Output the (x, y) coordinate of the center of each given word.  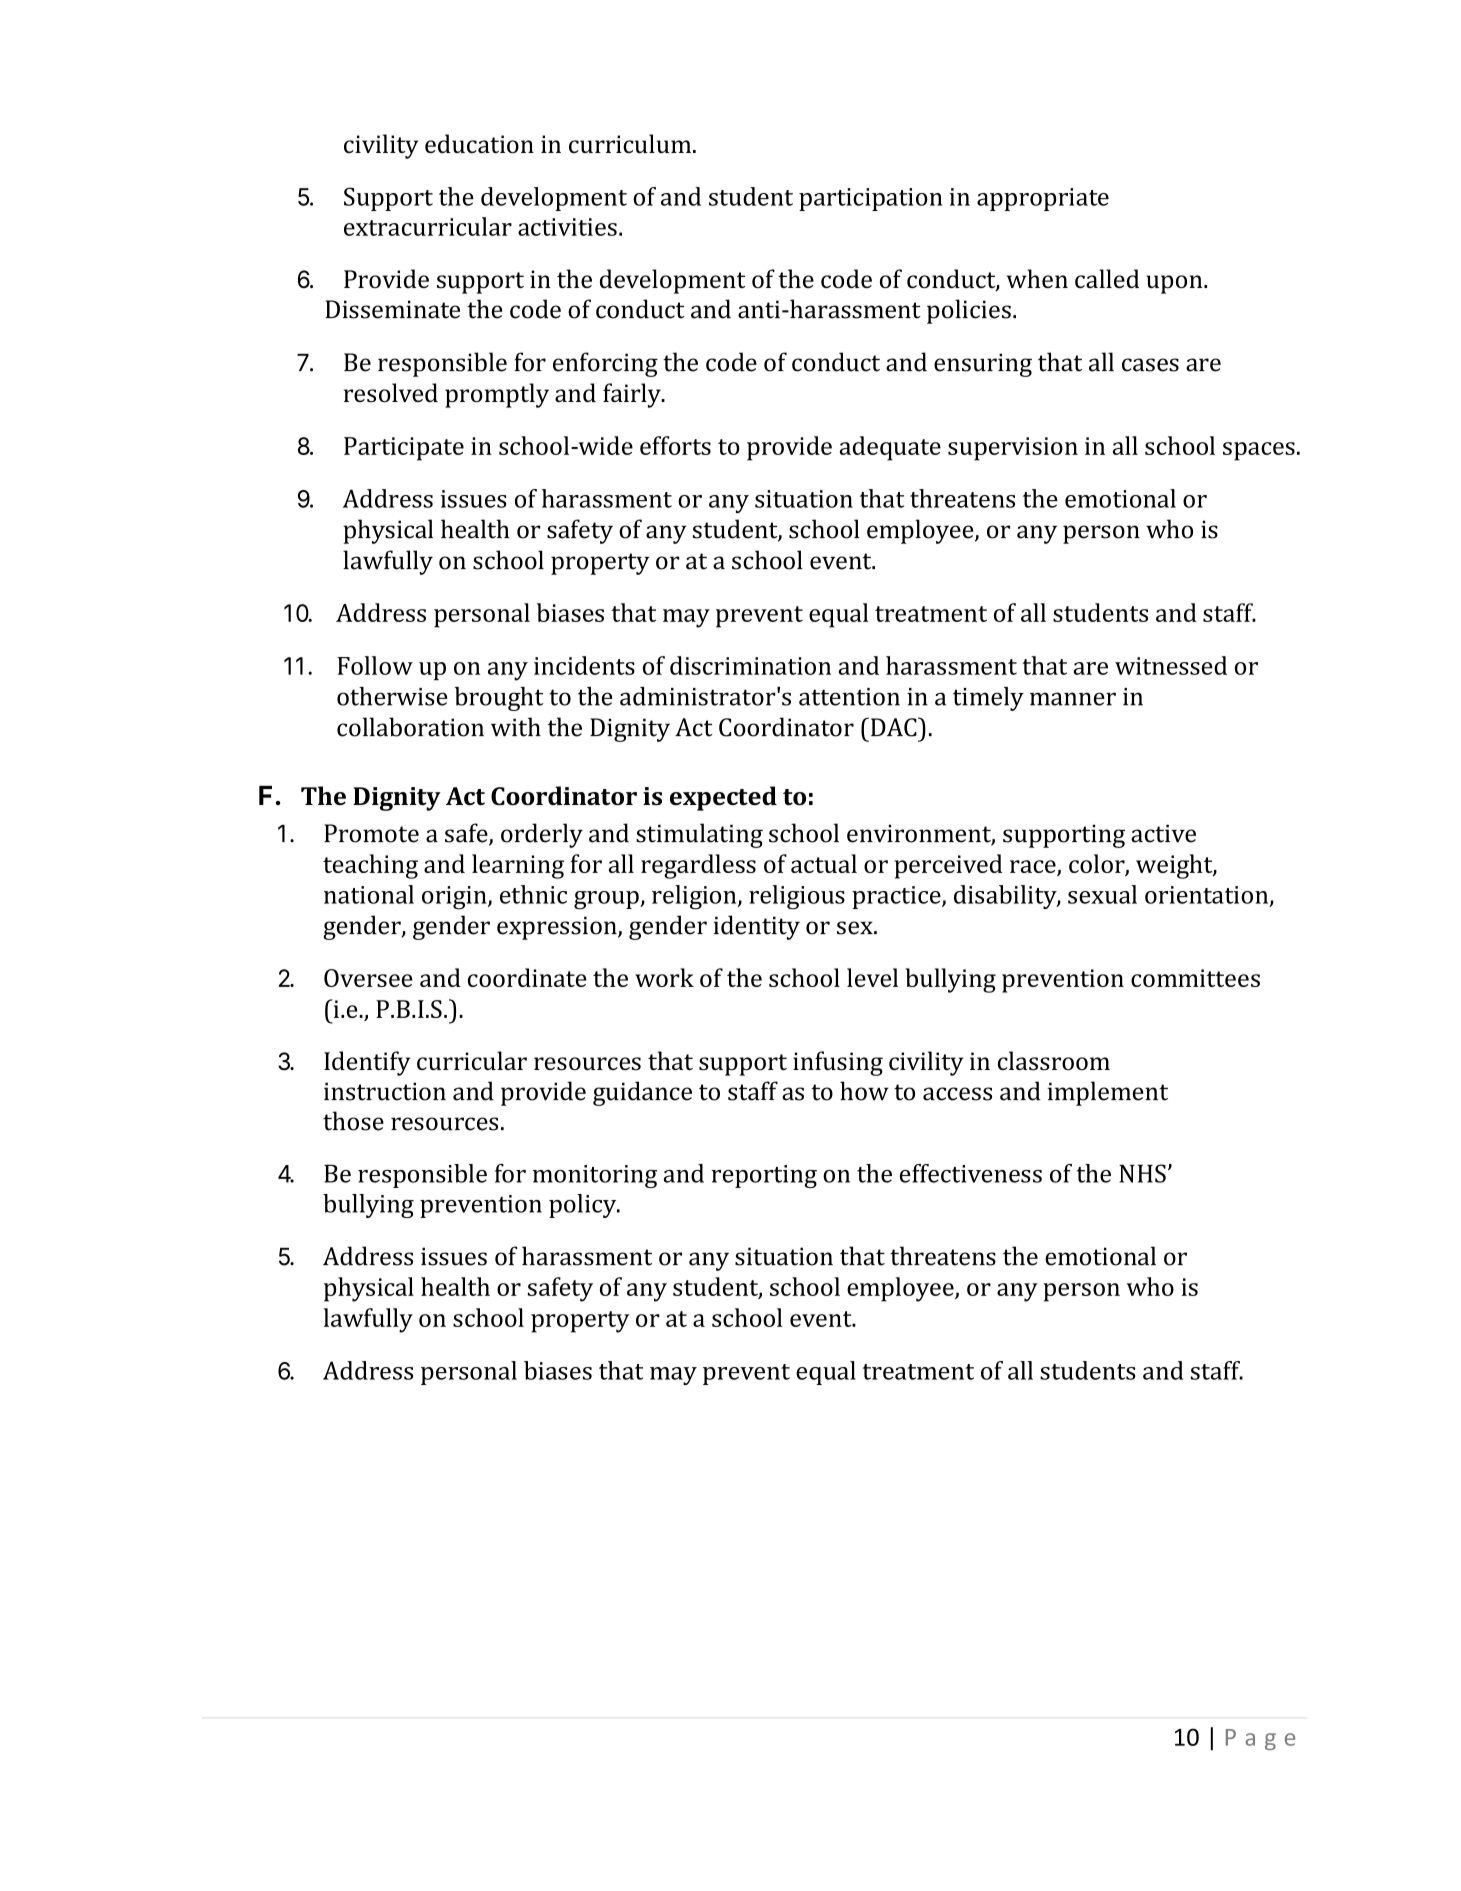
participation (871, 199)
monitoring (595, 1176)
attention (849, 697)
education (479, 143)
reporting (764, 1176)
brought (499, 699)
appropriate (1043, 199)
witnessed (1171, 665)
